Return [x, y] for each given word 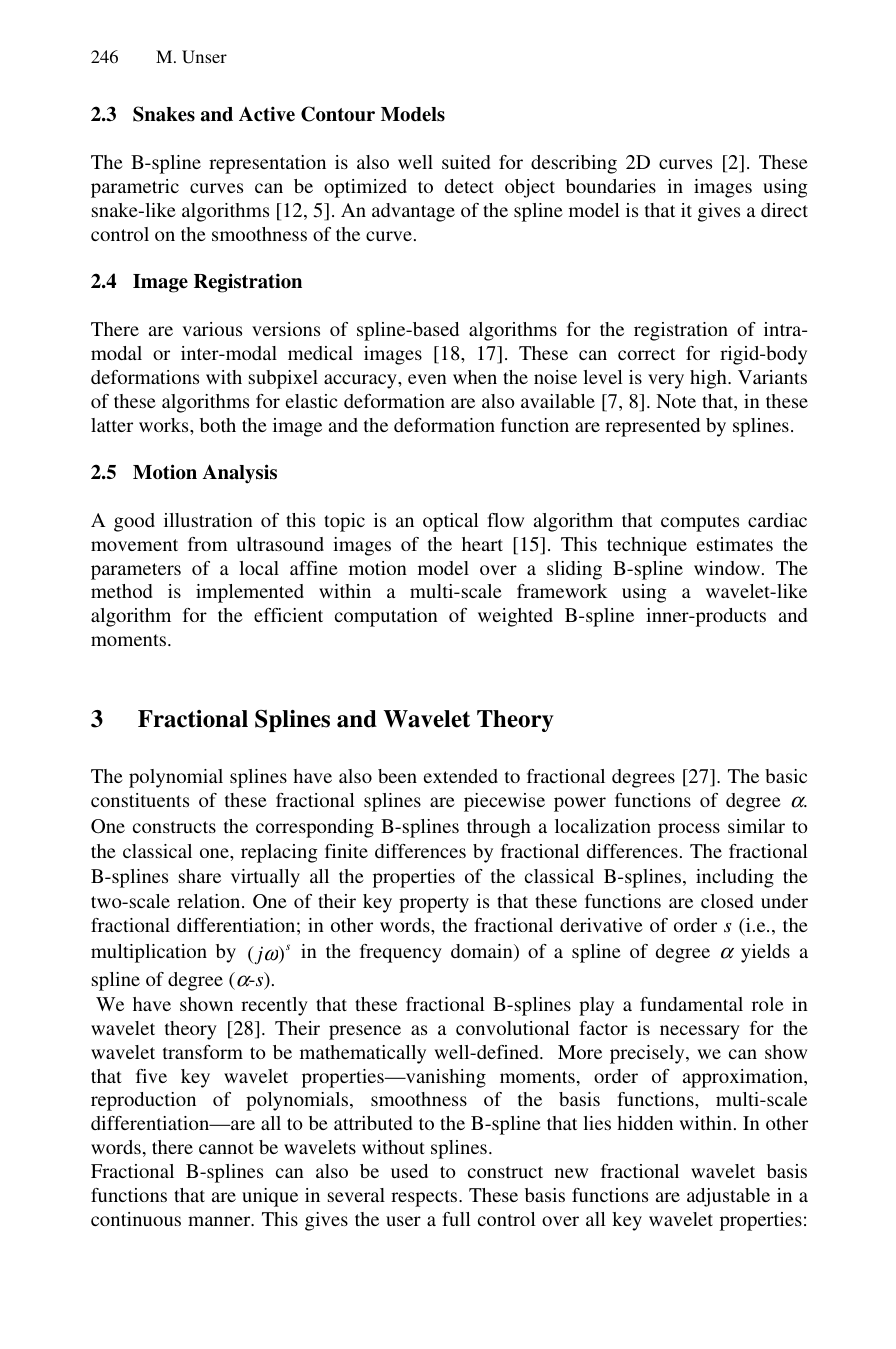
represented [652, 427]
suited [466, 162]
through [499, 828]
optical [451, 522]
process [689, 830]
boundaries [611, 186]
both [218, 425]
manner [220, 1221]
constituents [140, 800]
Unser [204, 57]
